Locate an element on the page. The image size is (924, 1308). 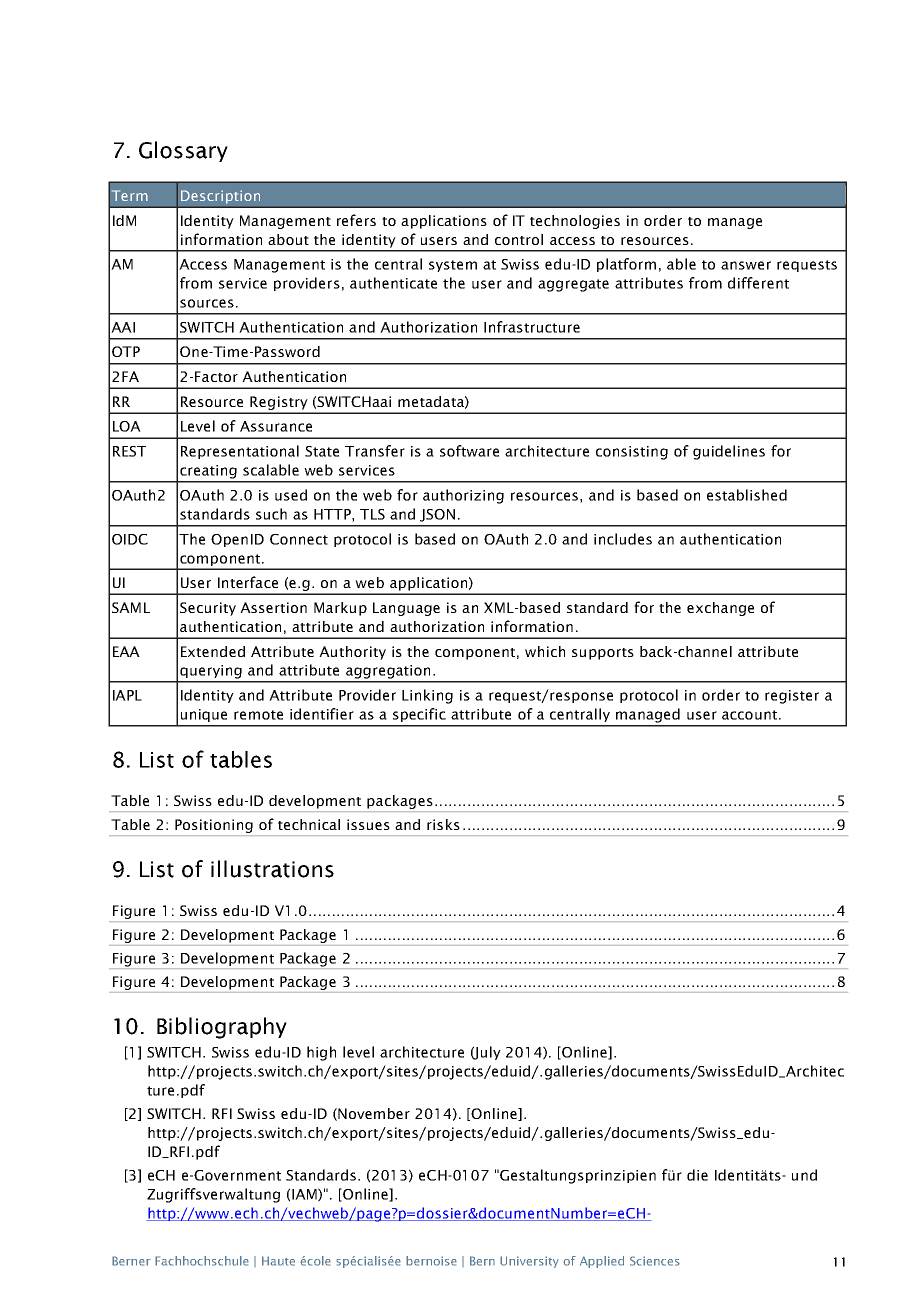
University is located at coordinates (529, 1262).
